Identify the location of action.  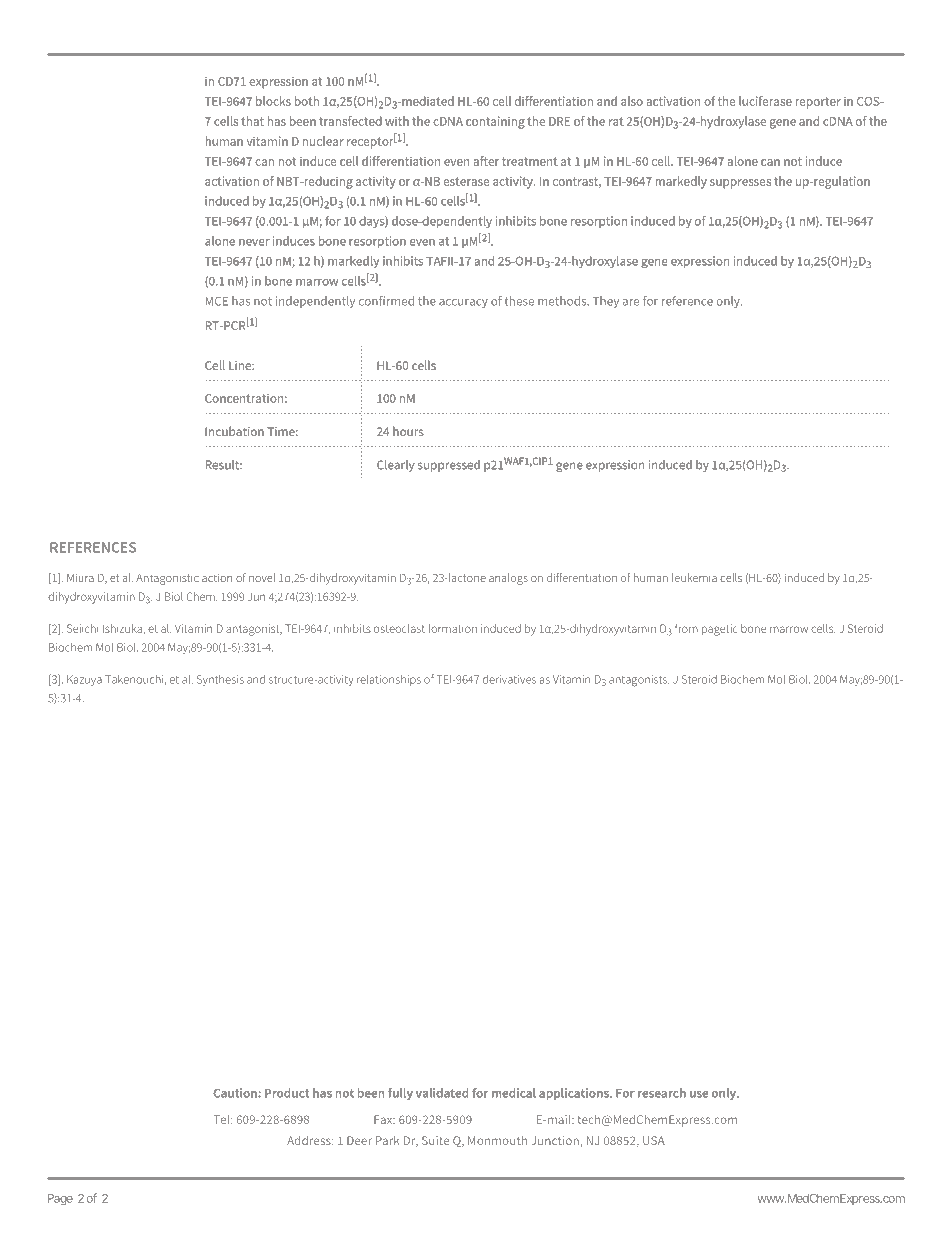
(217, 578).
